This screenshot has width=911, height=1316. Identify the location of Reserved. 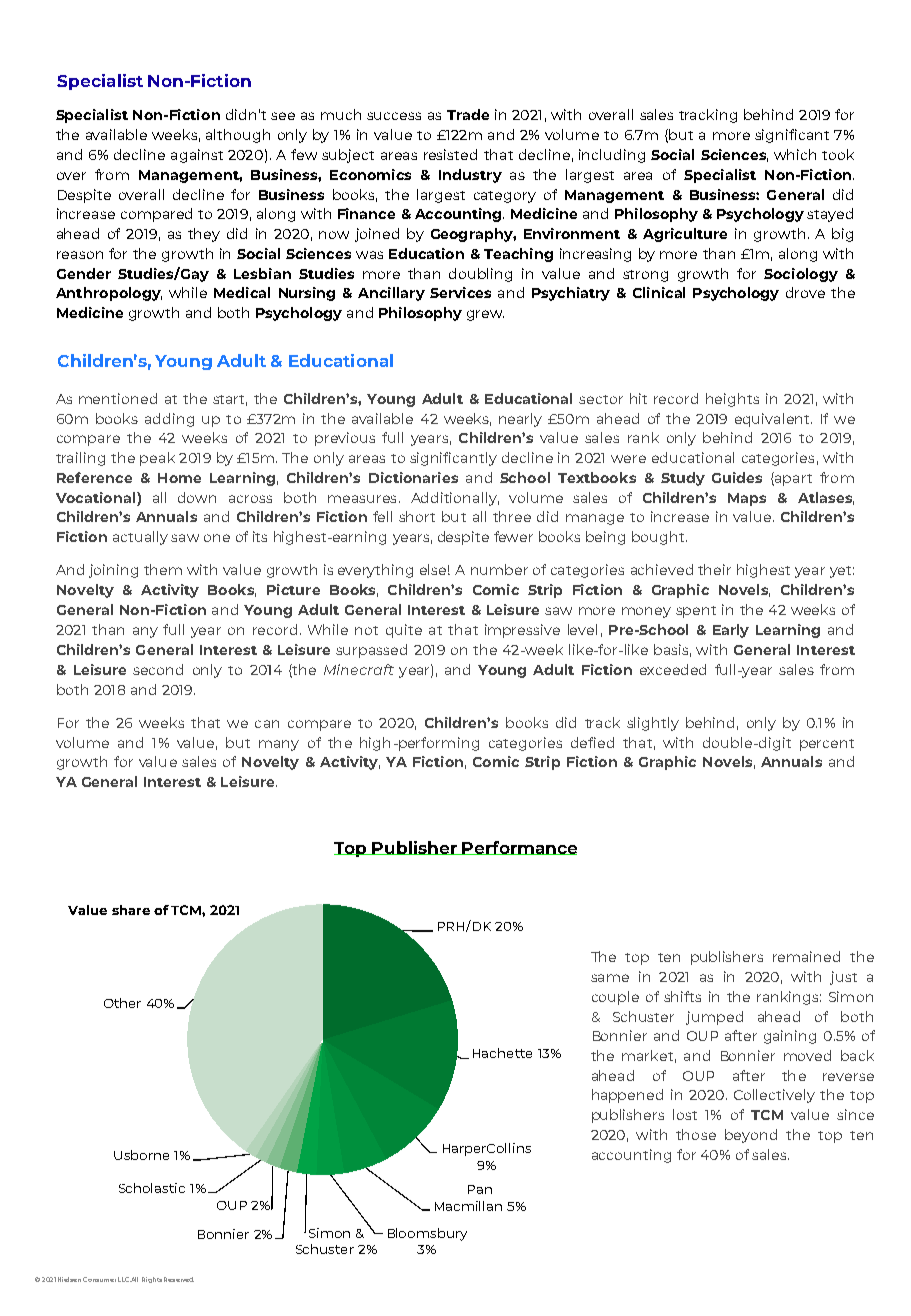
(179, 1279).
